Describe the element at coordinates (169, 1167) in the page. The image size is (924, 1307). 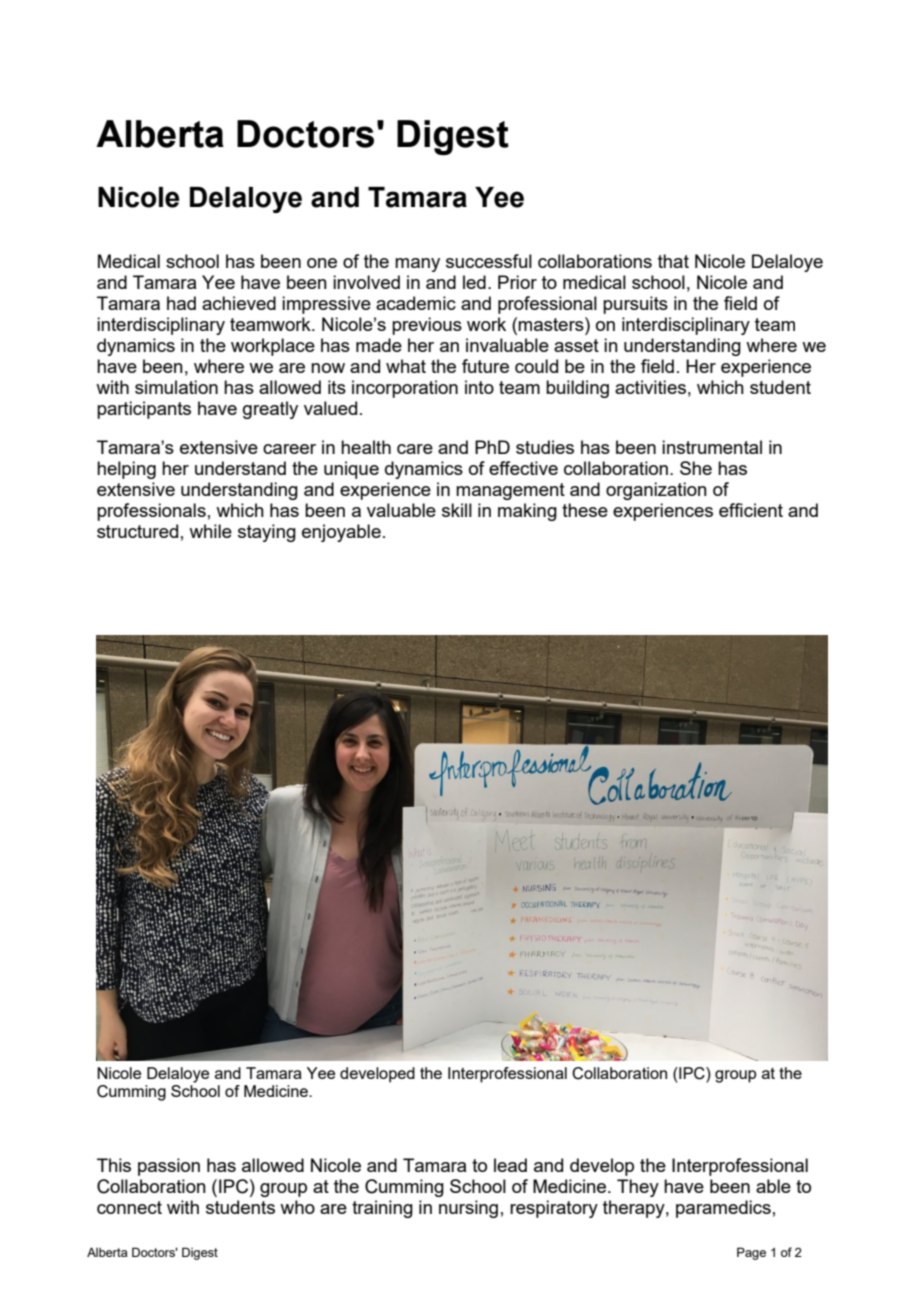
I see `passion` at that location.
